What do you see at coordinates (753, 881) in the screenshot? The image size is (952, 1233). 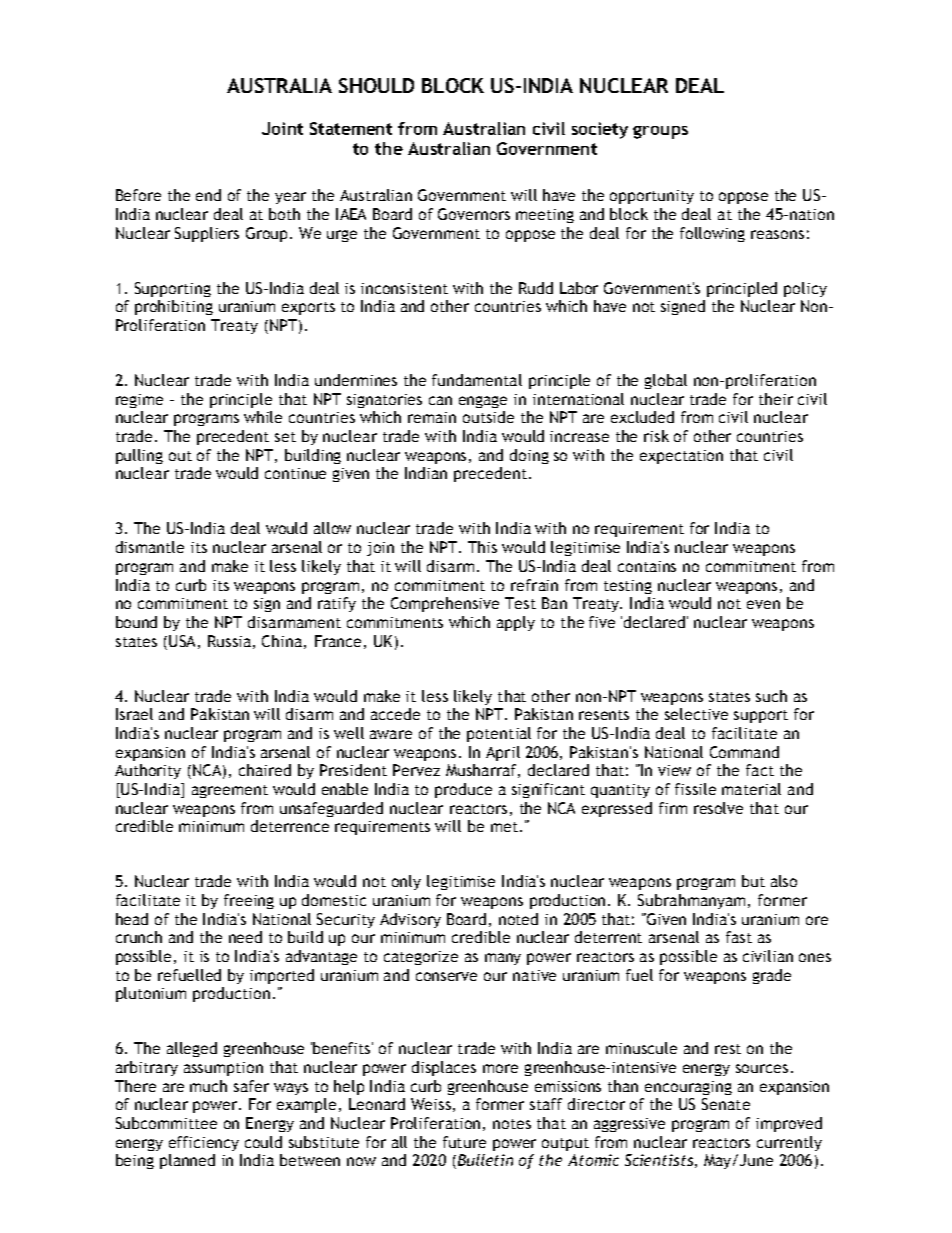 I see `but` at bounding box center [753, 881].
